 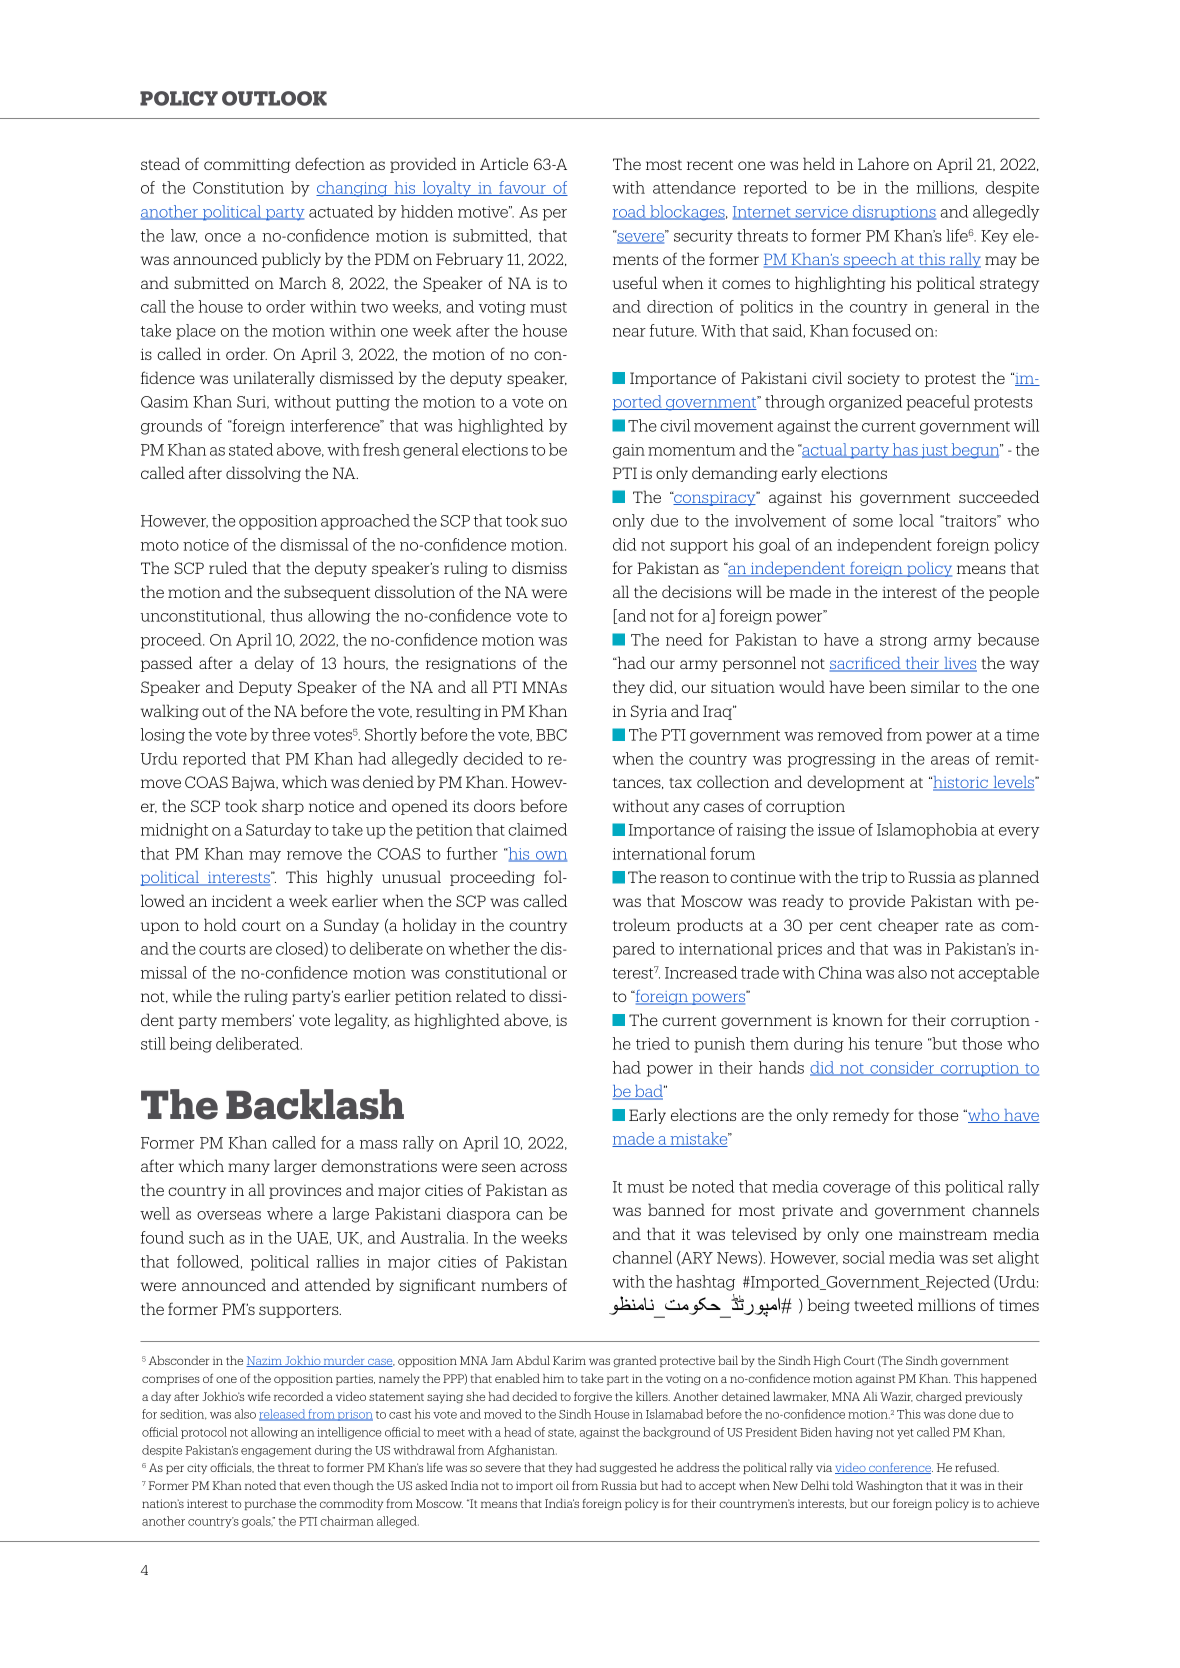 I want to click on conference, so click(x=900, y=1468).
